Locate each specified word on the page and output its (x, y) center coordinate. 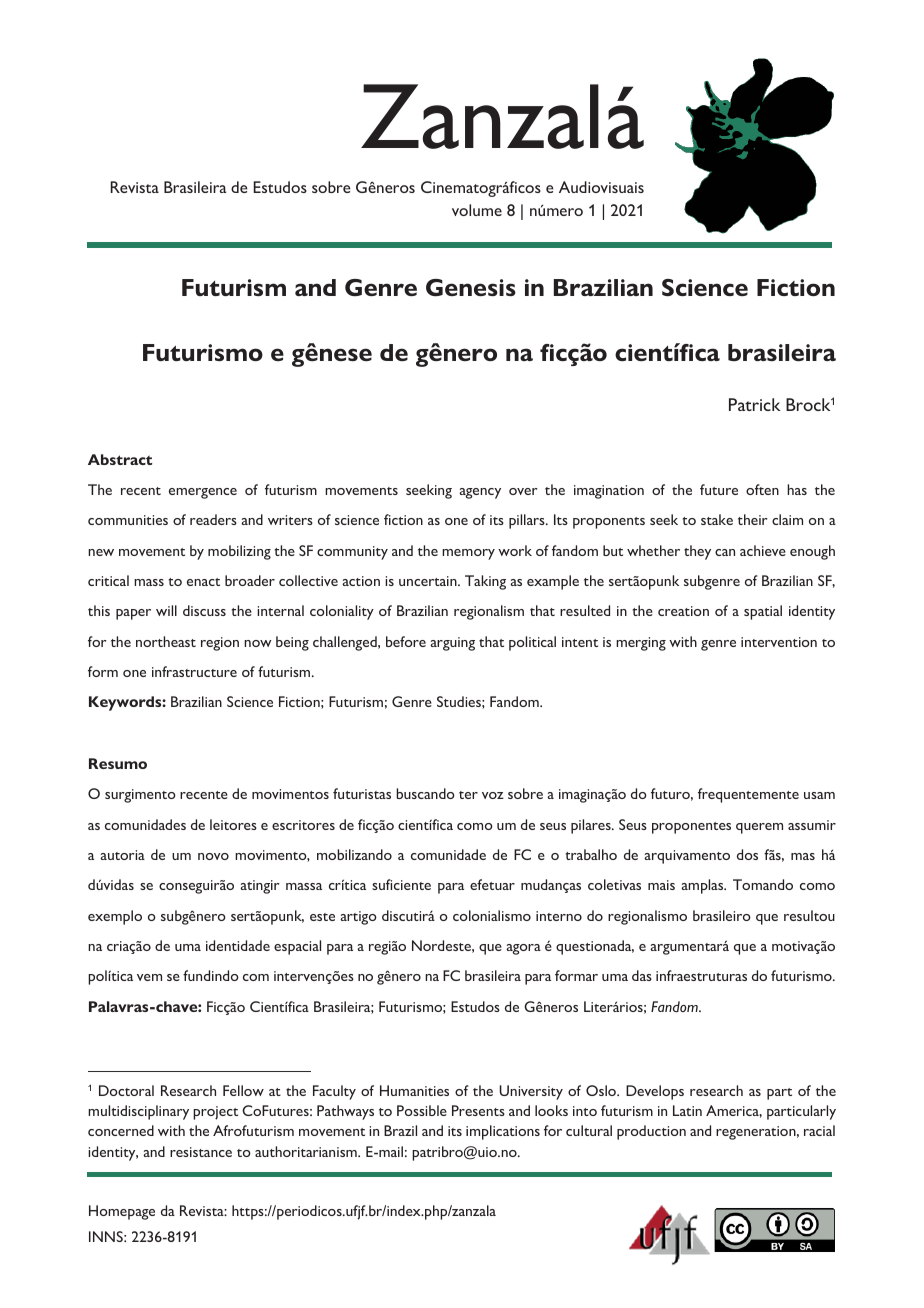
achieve (763, 550)
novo (213, 856)
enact (203, 582)
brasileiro (722, 915)
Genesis (471, 287)
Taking (485, 582)
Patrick (754, 404)
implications (503, 1132)
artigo (358, 918)
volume (477, 210)
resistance (201, 1152)
